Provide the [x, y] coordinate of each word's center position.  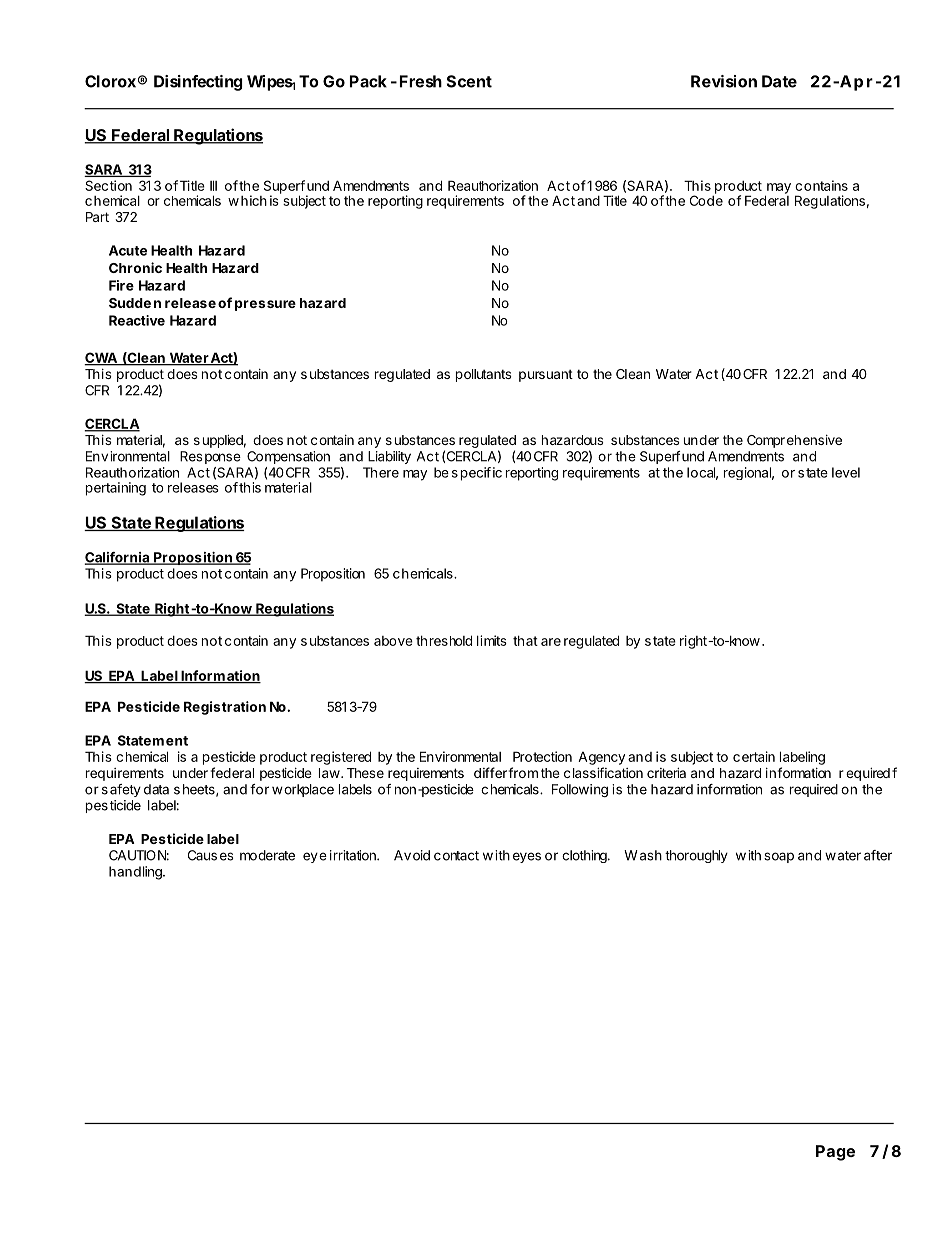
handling [136, 873]
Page [835, 1153]
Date [779, 81]
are [551, 642]
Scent [469, 81]
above [393, 641]
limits [492, 640]
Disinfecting [198, 83]
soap [779, 857]
